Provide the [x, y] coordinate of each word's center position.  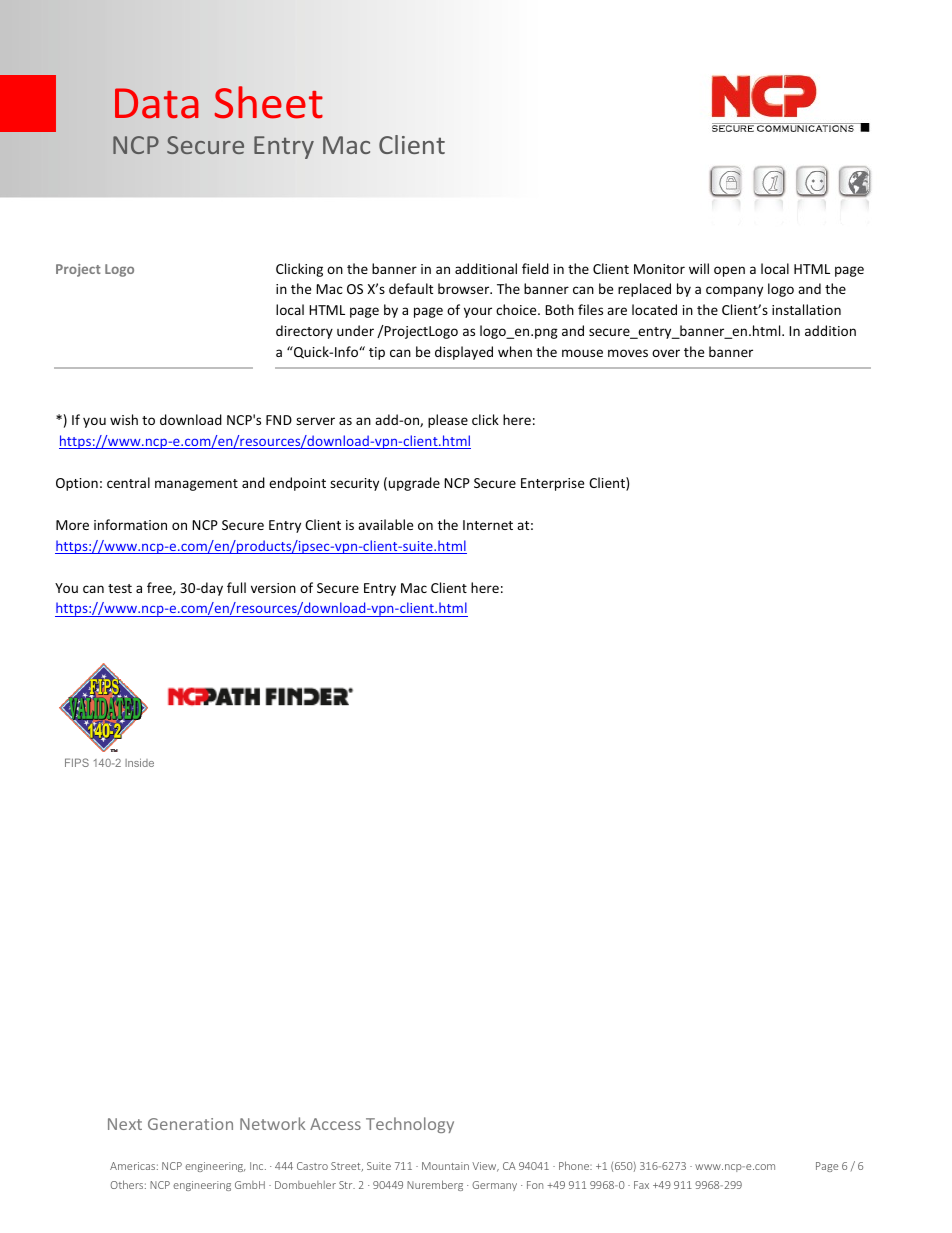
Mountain [445, 1166]
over [666, 353]
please [448, 421]
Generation [190, 1124]
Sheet [268, 102]
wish [124, 419]
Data [156, 103]
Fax [641, 1185]
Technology [410, 1125]
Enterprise [552, 484]
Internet [488, 525]
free [160, 588]
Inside [139, 762]
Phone [575, 1165]
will [699, 268]
